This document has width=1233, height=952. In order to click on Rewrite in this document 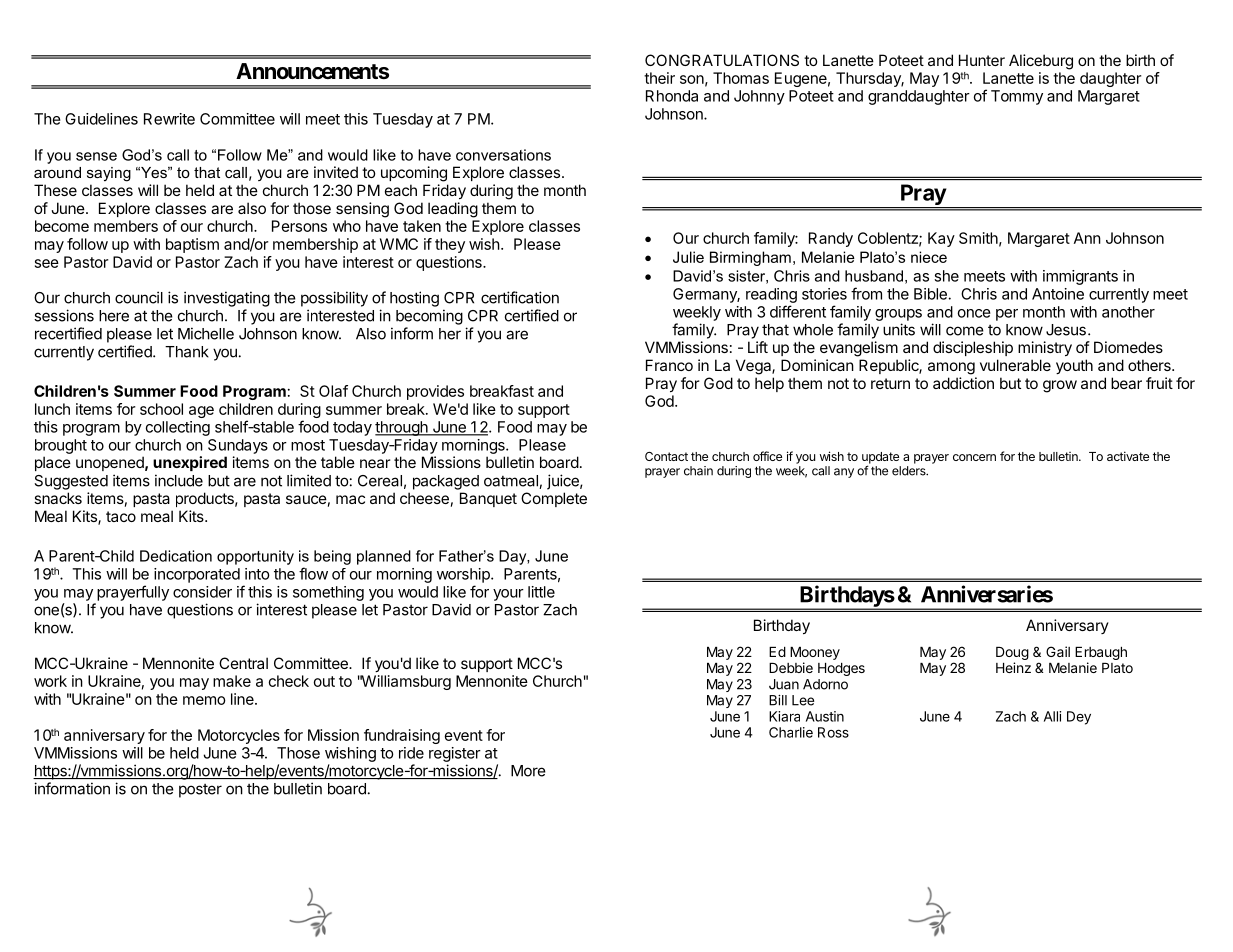, I will do `click(169, 119)`.
